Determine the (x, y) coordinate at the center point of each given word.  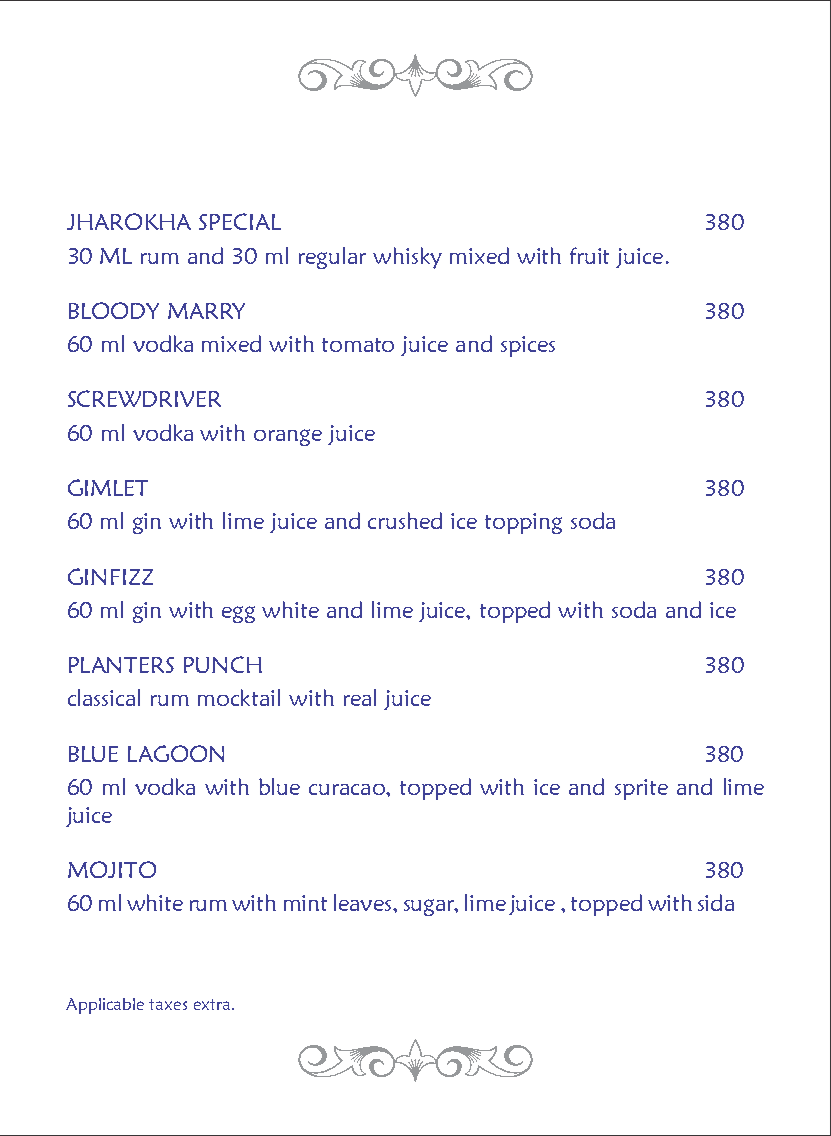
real (360, 697)
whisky (407, 258)
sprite (641, 789)
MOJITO (112, 869)
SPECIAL (240, 221)
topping (523, 523)
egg (238, 614)
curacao (348, 789)
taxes (168, 1004)
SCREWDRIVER (144, 398)
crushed (405, 520)
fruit (589, 255)
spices (528, 346)
